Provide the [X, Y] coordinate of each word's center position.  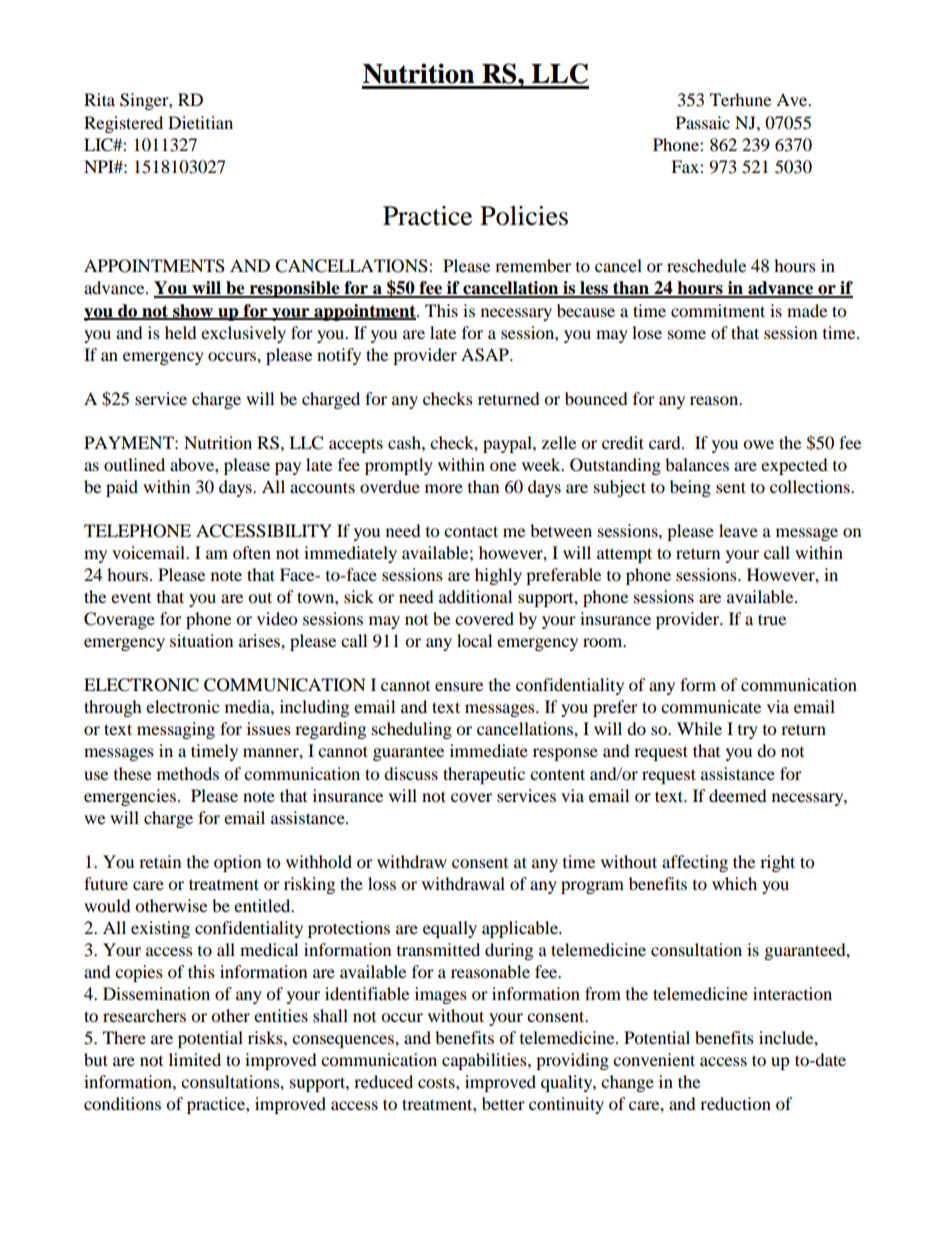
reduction [735, 1103]
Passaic [703, 122]
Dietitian [200, 122]
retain [160, 861]
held [181, 332]
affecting [695, 863]
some [687, 334]
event [131, 598]
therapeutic [484, 775]
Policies [524, 216]
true [772, 619]
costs [437, 1082]
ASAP [486, 355]
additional [475, 596]
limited [195, 1059]
